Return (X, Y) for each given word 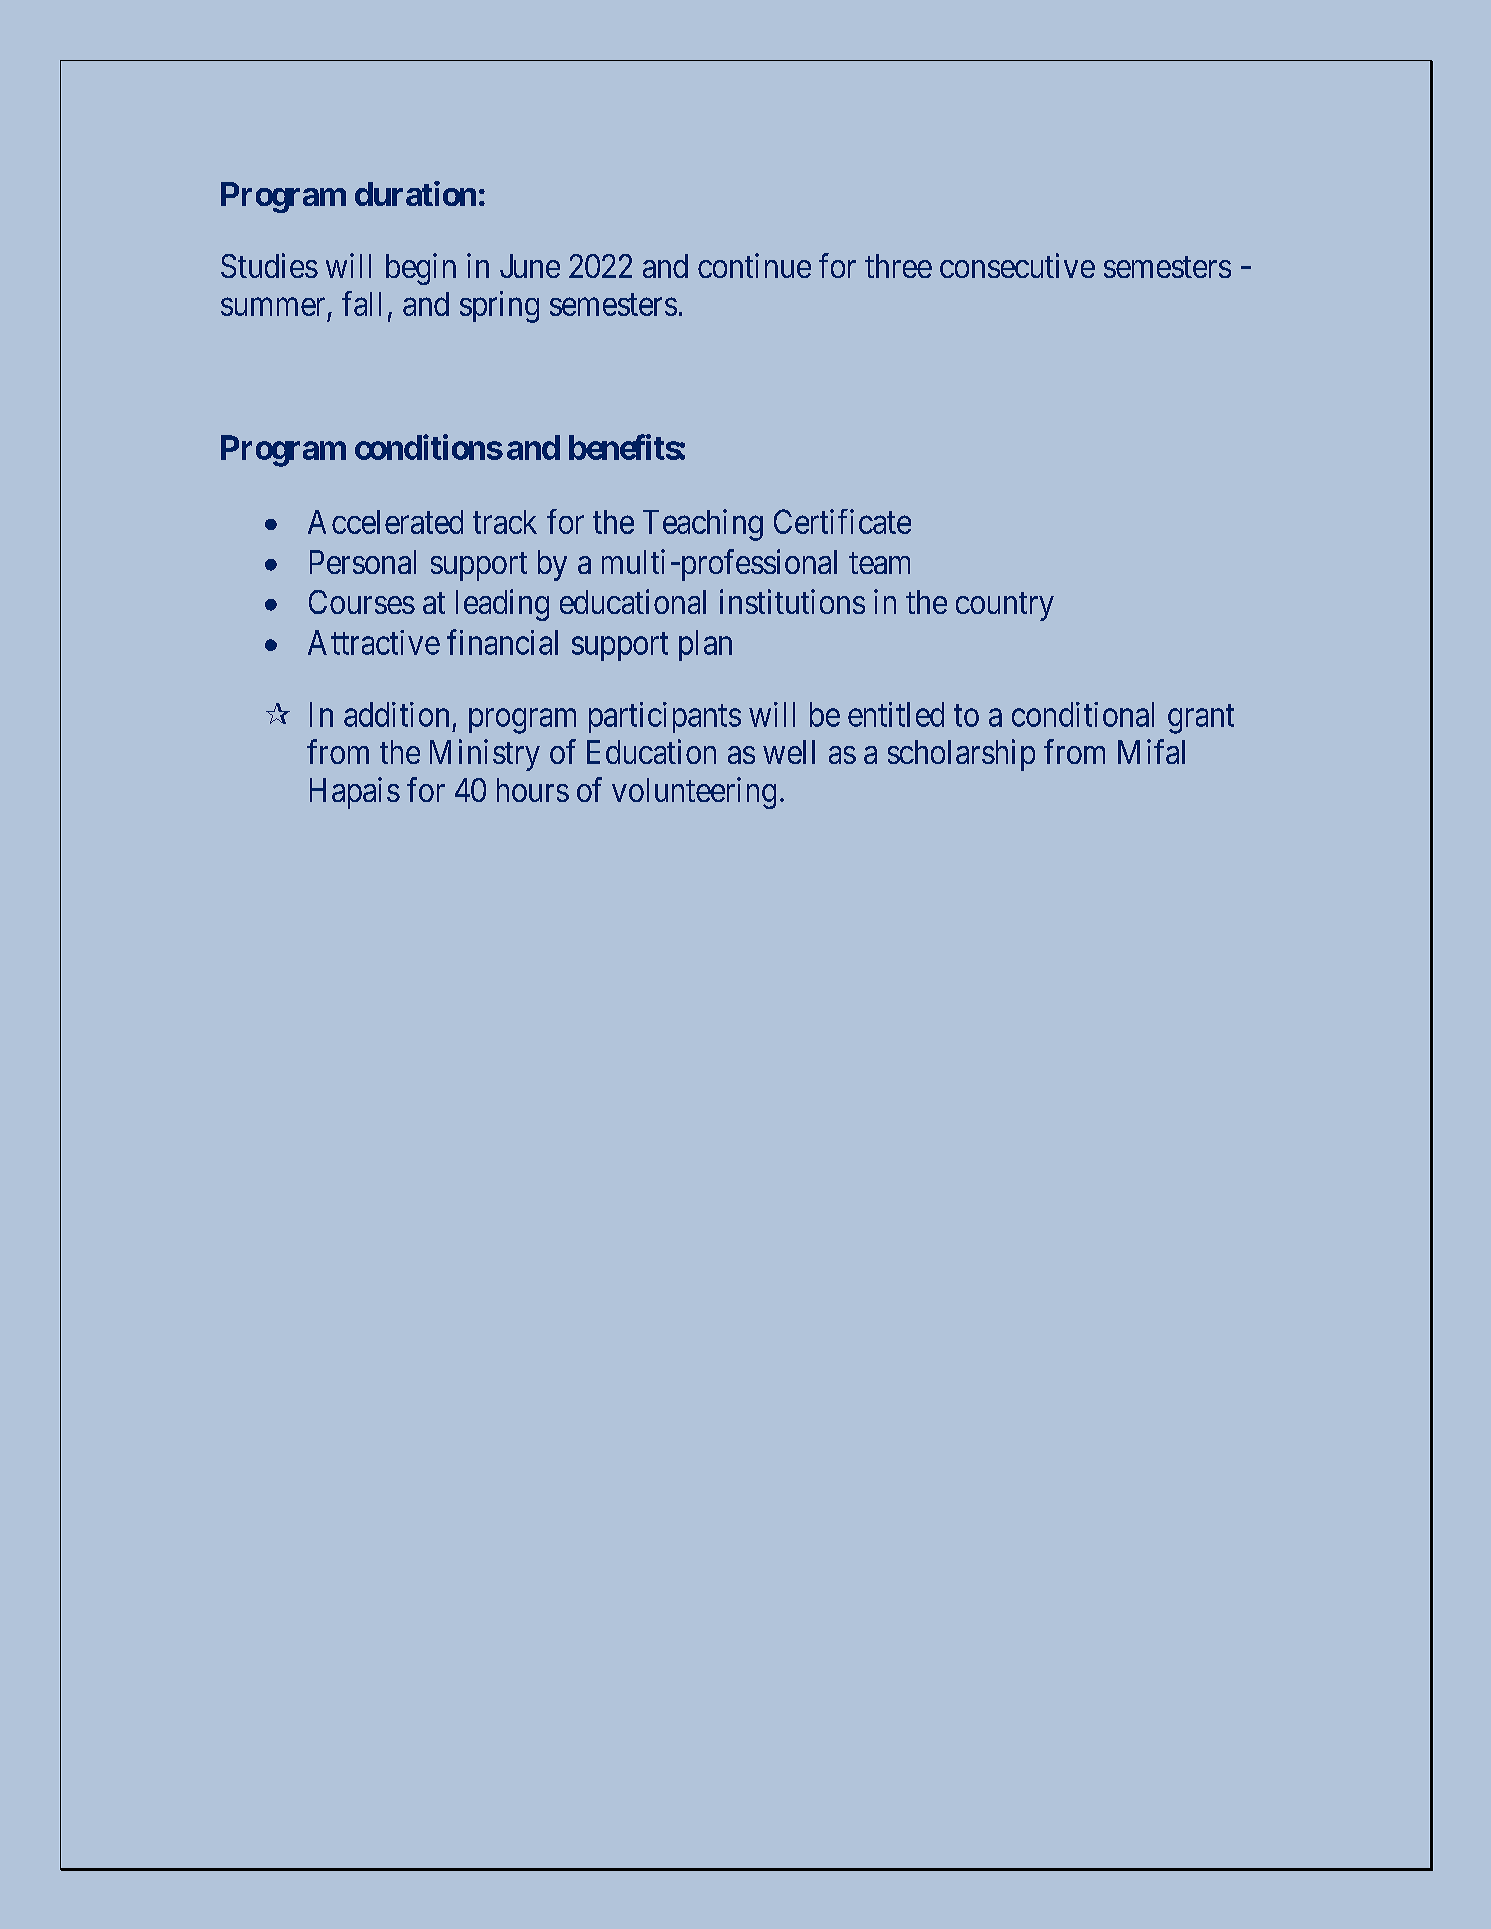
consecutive (1017, 265)
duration (415, 193)
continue (754, 265)
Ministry (485, 755)
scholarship (961, 755)
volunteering (694, 793)
